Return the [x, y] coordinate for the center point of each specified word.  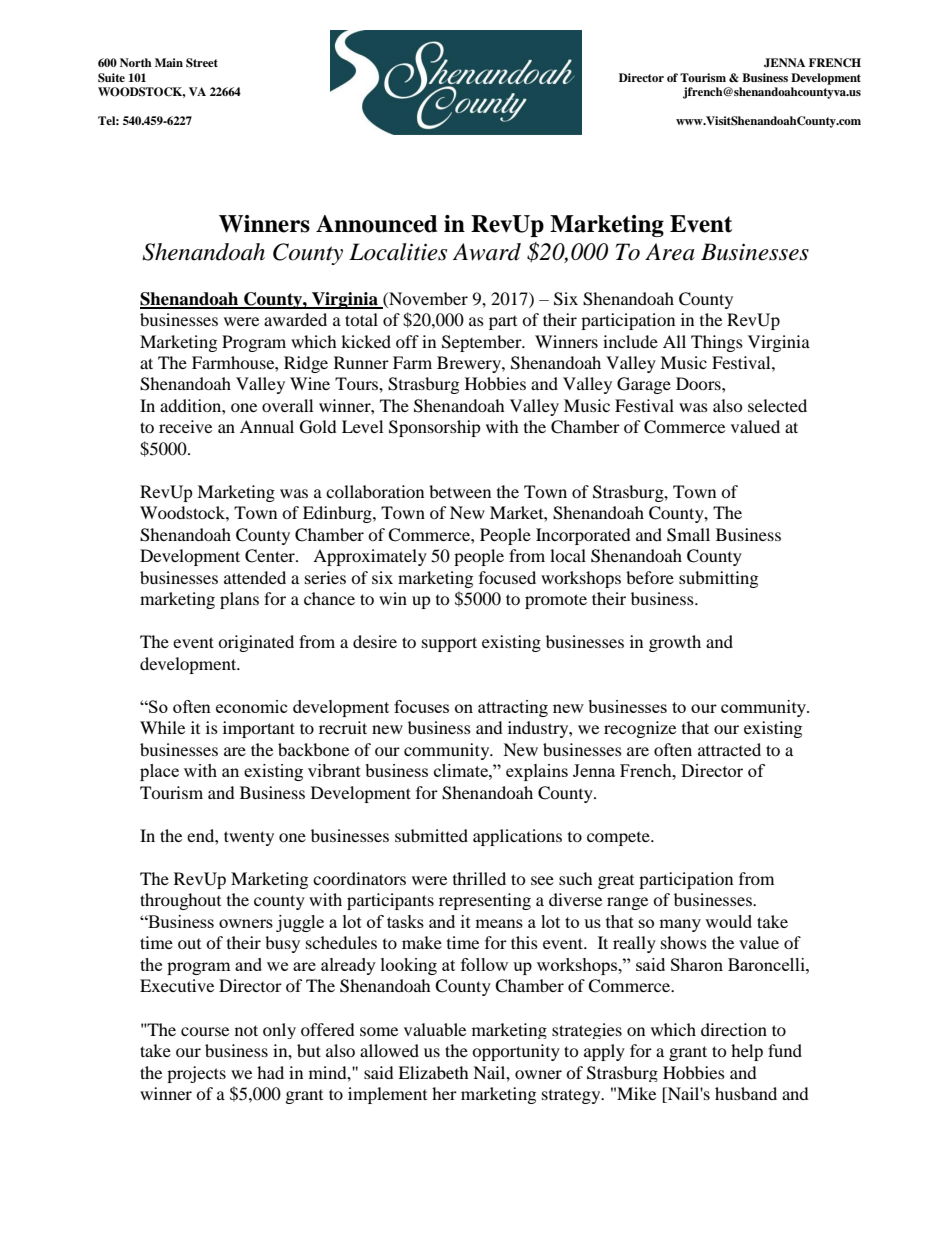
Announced [376, 224]
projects [196, 1074]
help [747, 1052]
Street [202, 63]
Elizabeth [433, 1072]
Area [670, 252]
